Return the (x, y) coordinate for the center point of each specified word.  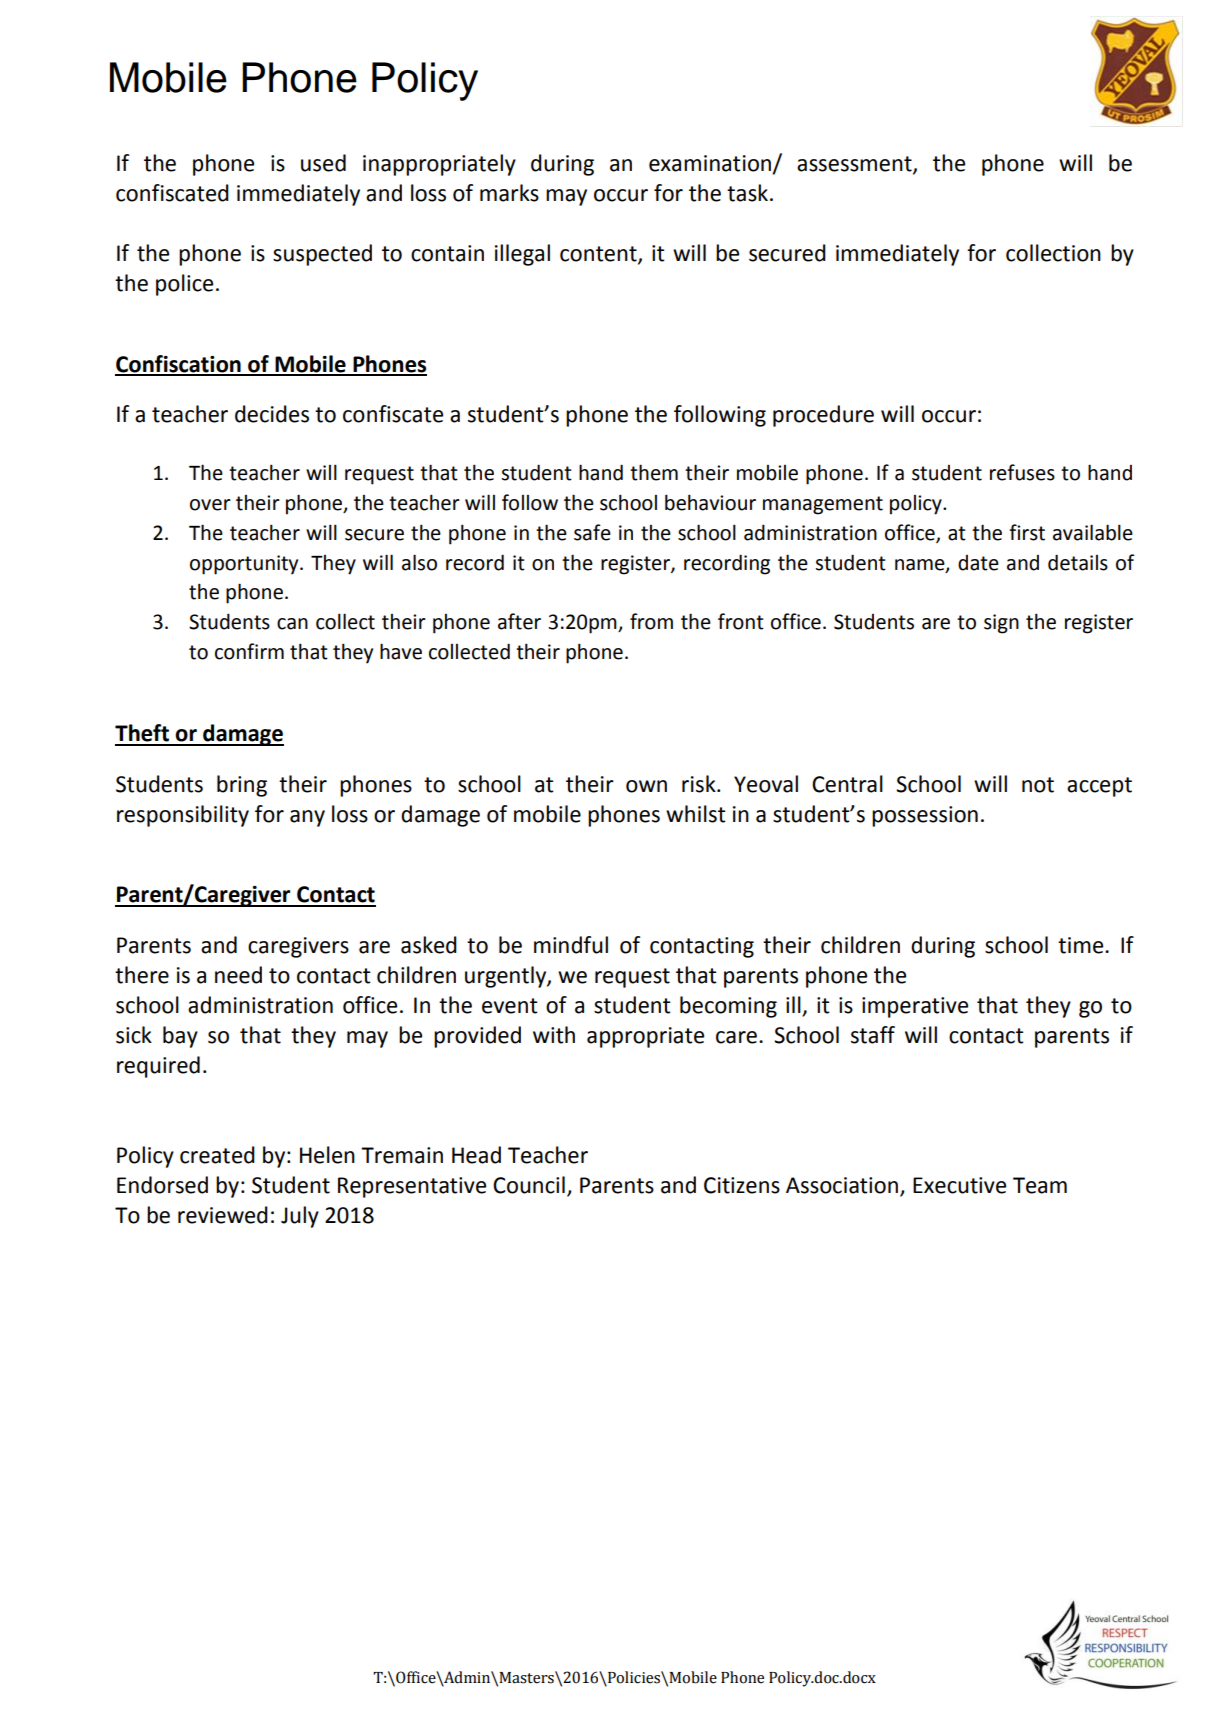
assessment (855, 165)
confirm (249, 651)
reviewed (223, 1215)
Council (529, 1185)
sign (1001, 624)
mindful (571, 945)
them (654, 472)
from (651, 621)
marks (509, 193)
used (323, 163)
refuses (1022, 472)
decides (272, 414)
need (238, 975)
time (1082, 945)
